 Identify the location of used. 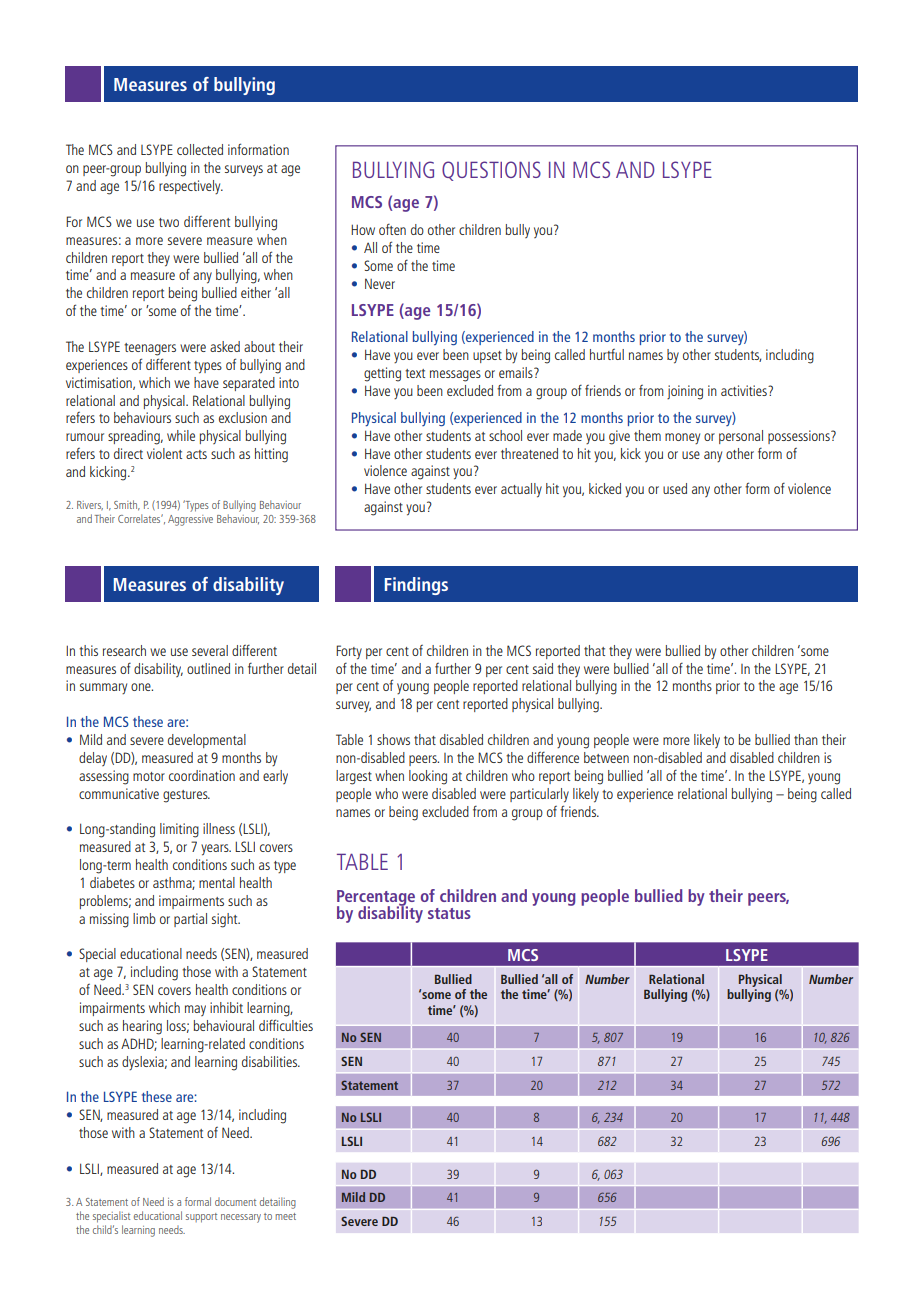
(675, 488).
